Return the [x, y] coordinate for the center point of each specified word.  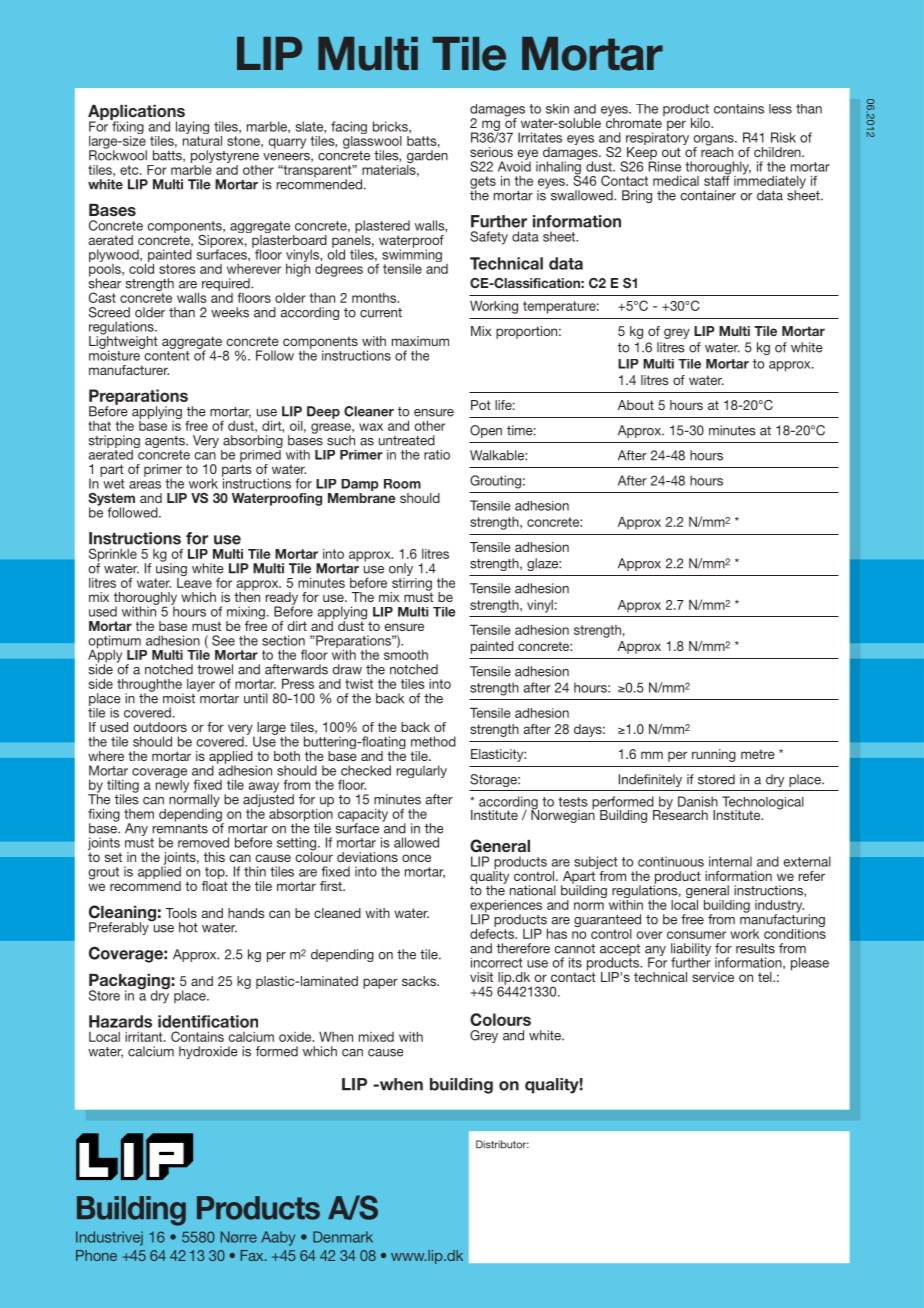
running [714, 755]
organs [715, 141]
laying [192, 129]
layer [201, 685]
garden [427, 158]
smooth [406, 653]
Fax [253, 1255]
